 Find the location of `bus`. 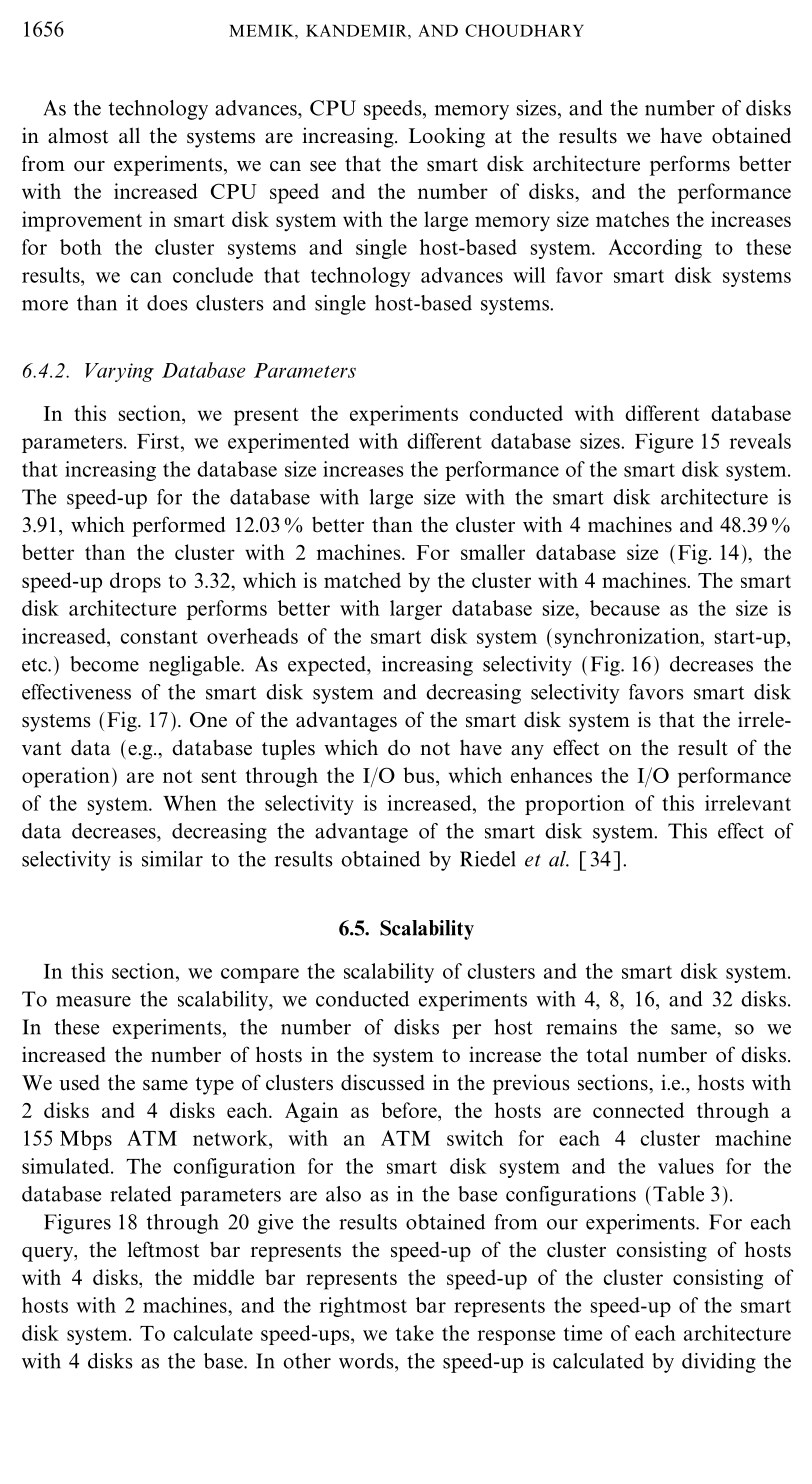

bus is located at coordinates (420, 775).
